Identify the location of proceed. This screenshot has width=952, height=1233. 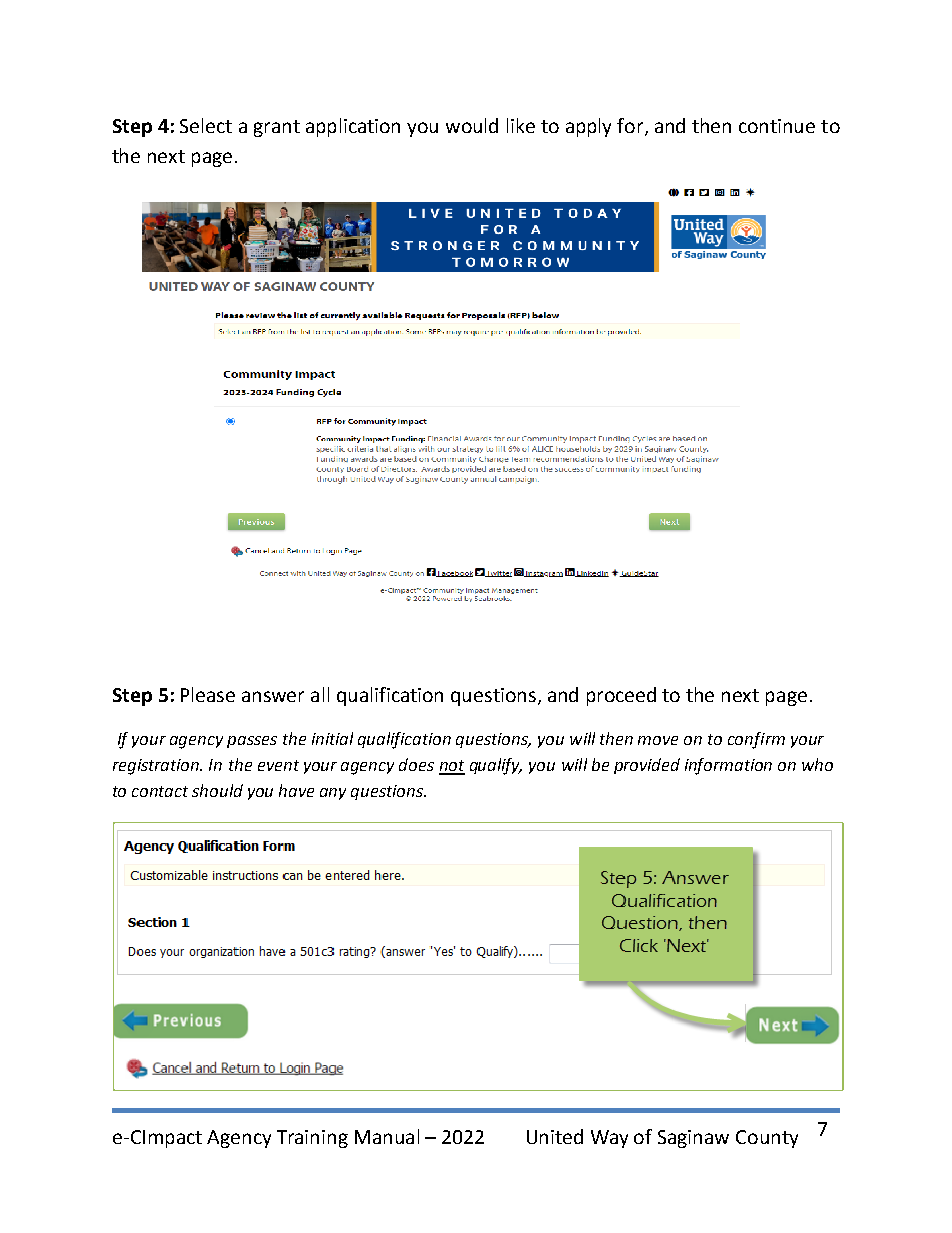
(621, 696).
